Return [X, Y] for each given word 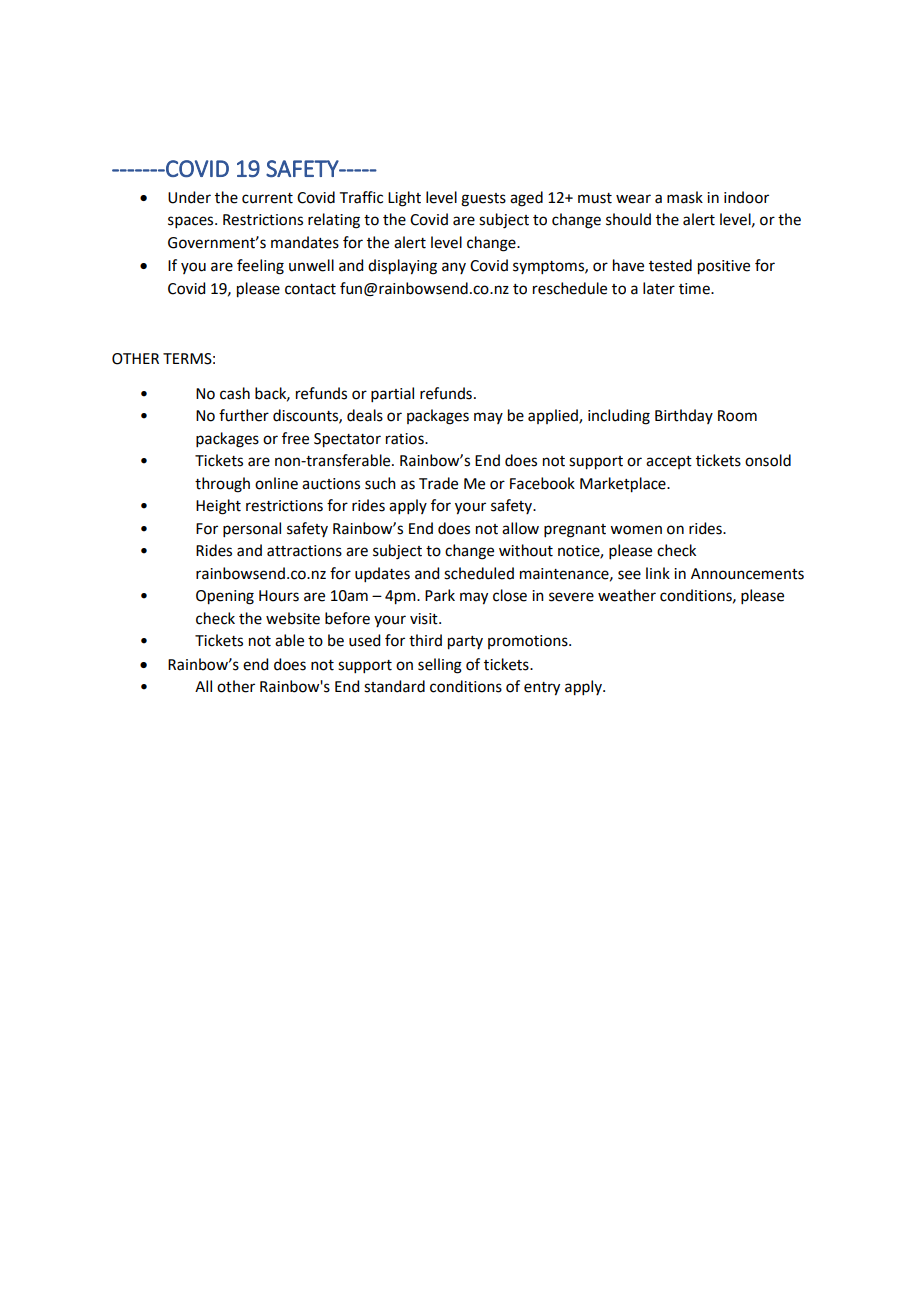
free [295, 438]
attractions [304, 551]
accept [669, 462]
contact [310, 289]
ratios [406, 439]
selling [440, 666]
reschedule [570, 288]
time [695, 289]
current [267, 198]
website [293, 618]
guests [483, 200]
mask [685, 197]
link [658, 573]
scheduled [479, 573]
